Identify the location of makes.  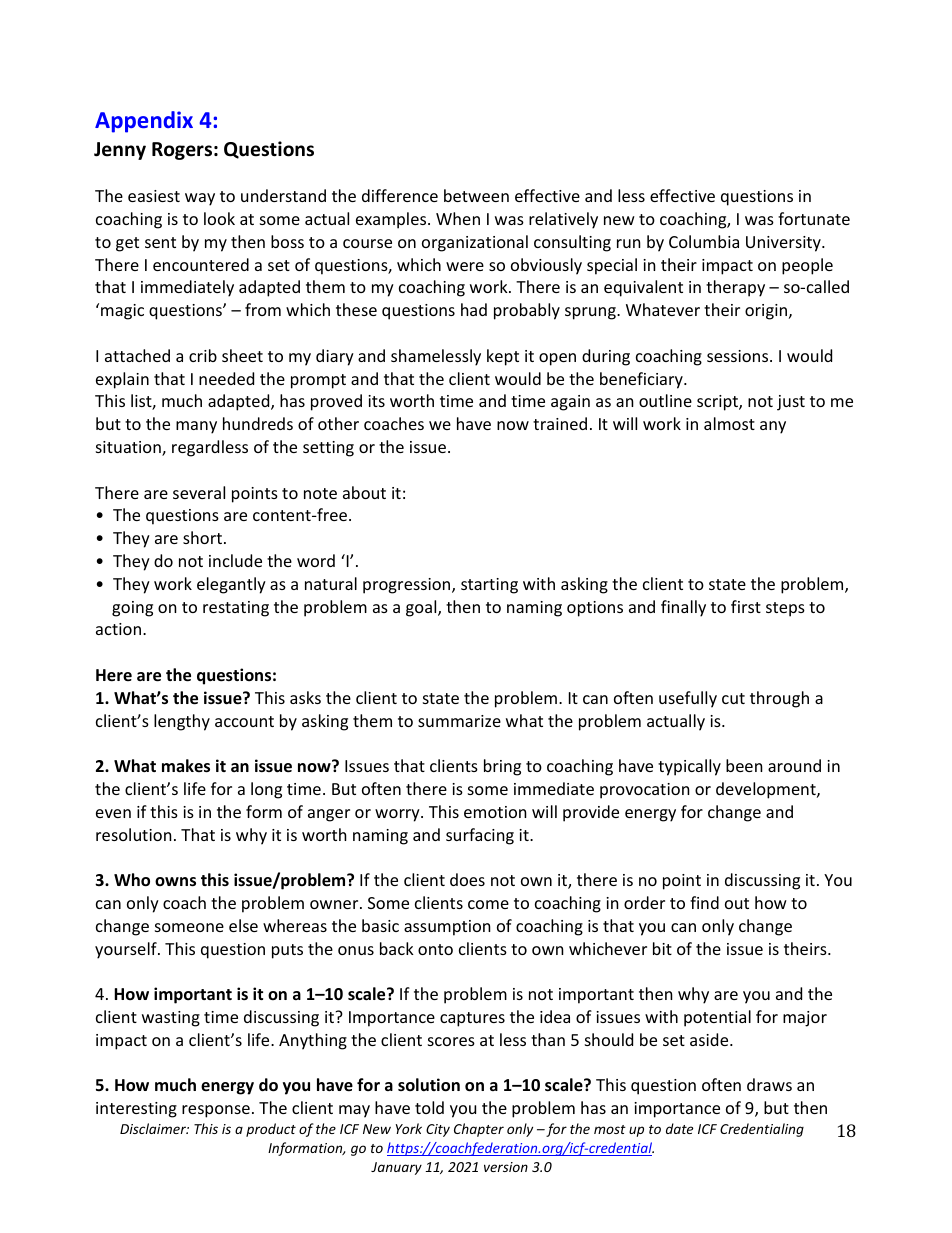
(186, 766).
